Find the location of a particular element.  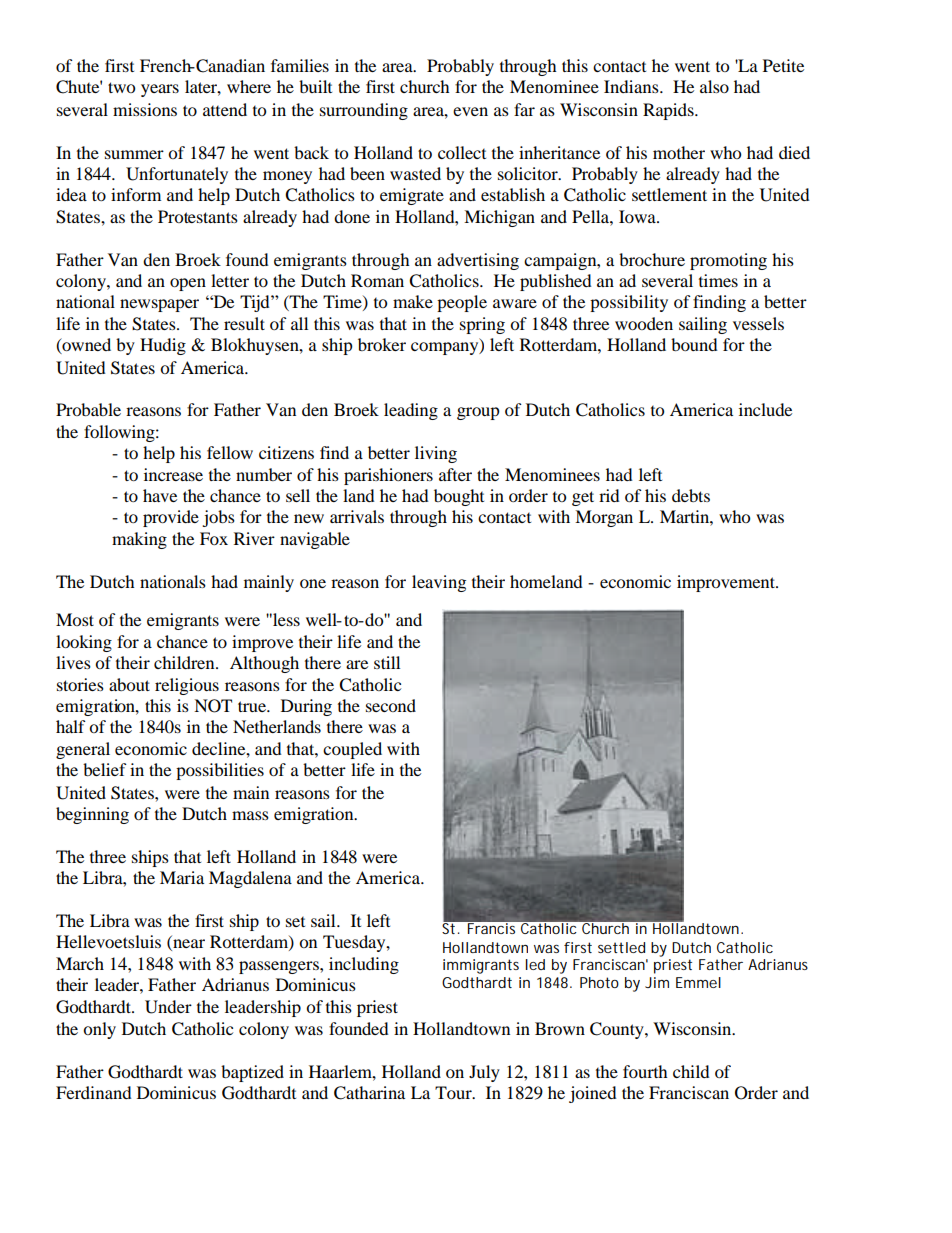

even is located at coordinates (470, 111).
